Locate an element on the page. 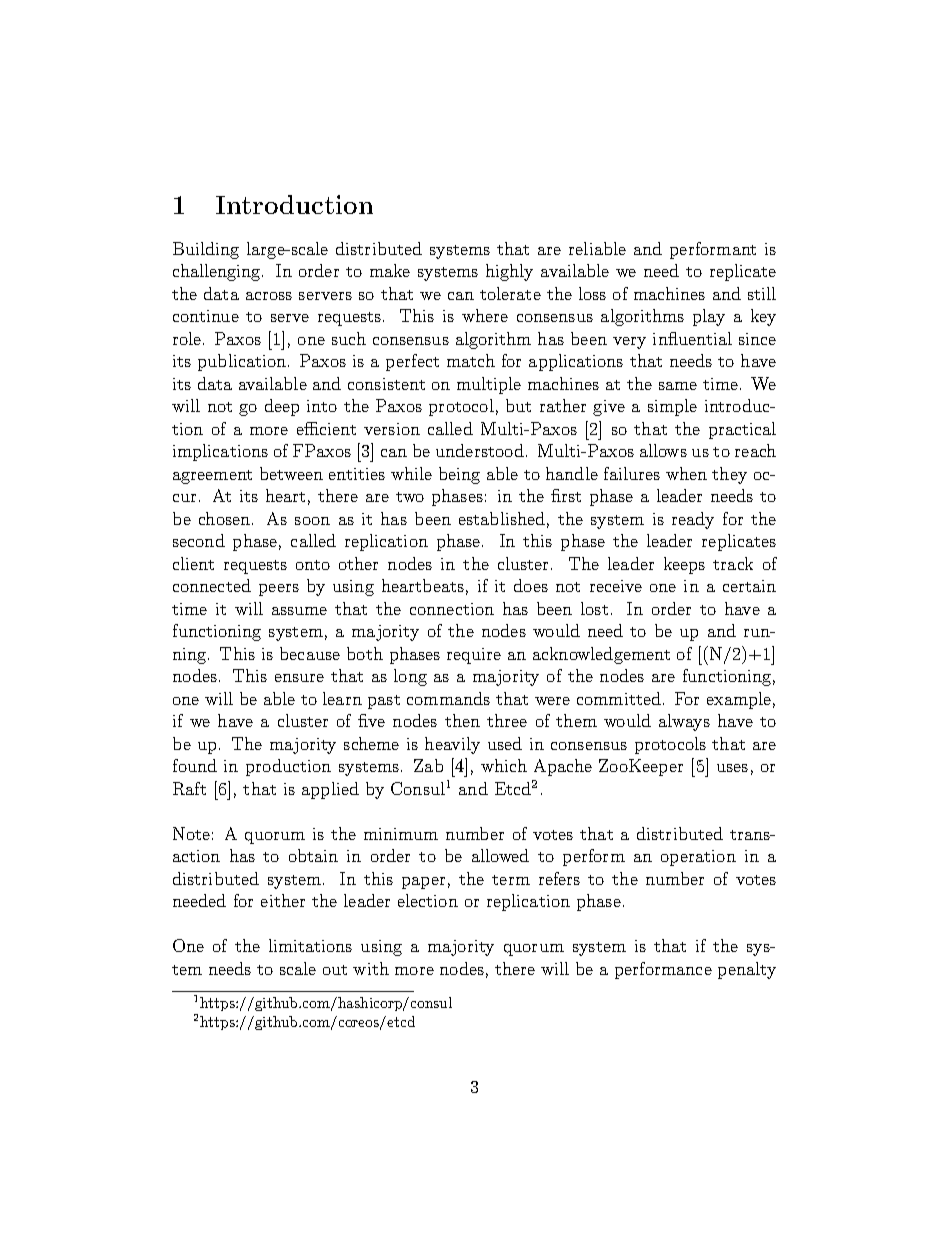 The height and width of the image is (1233, 952). highly is located at coordinates (509, 272).
